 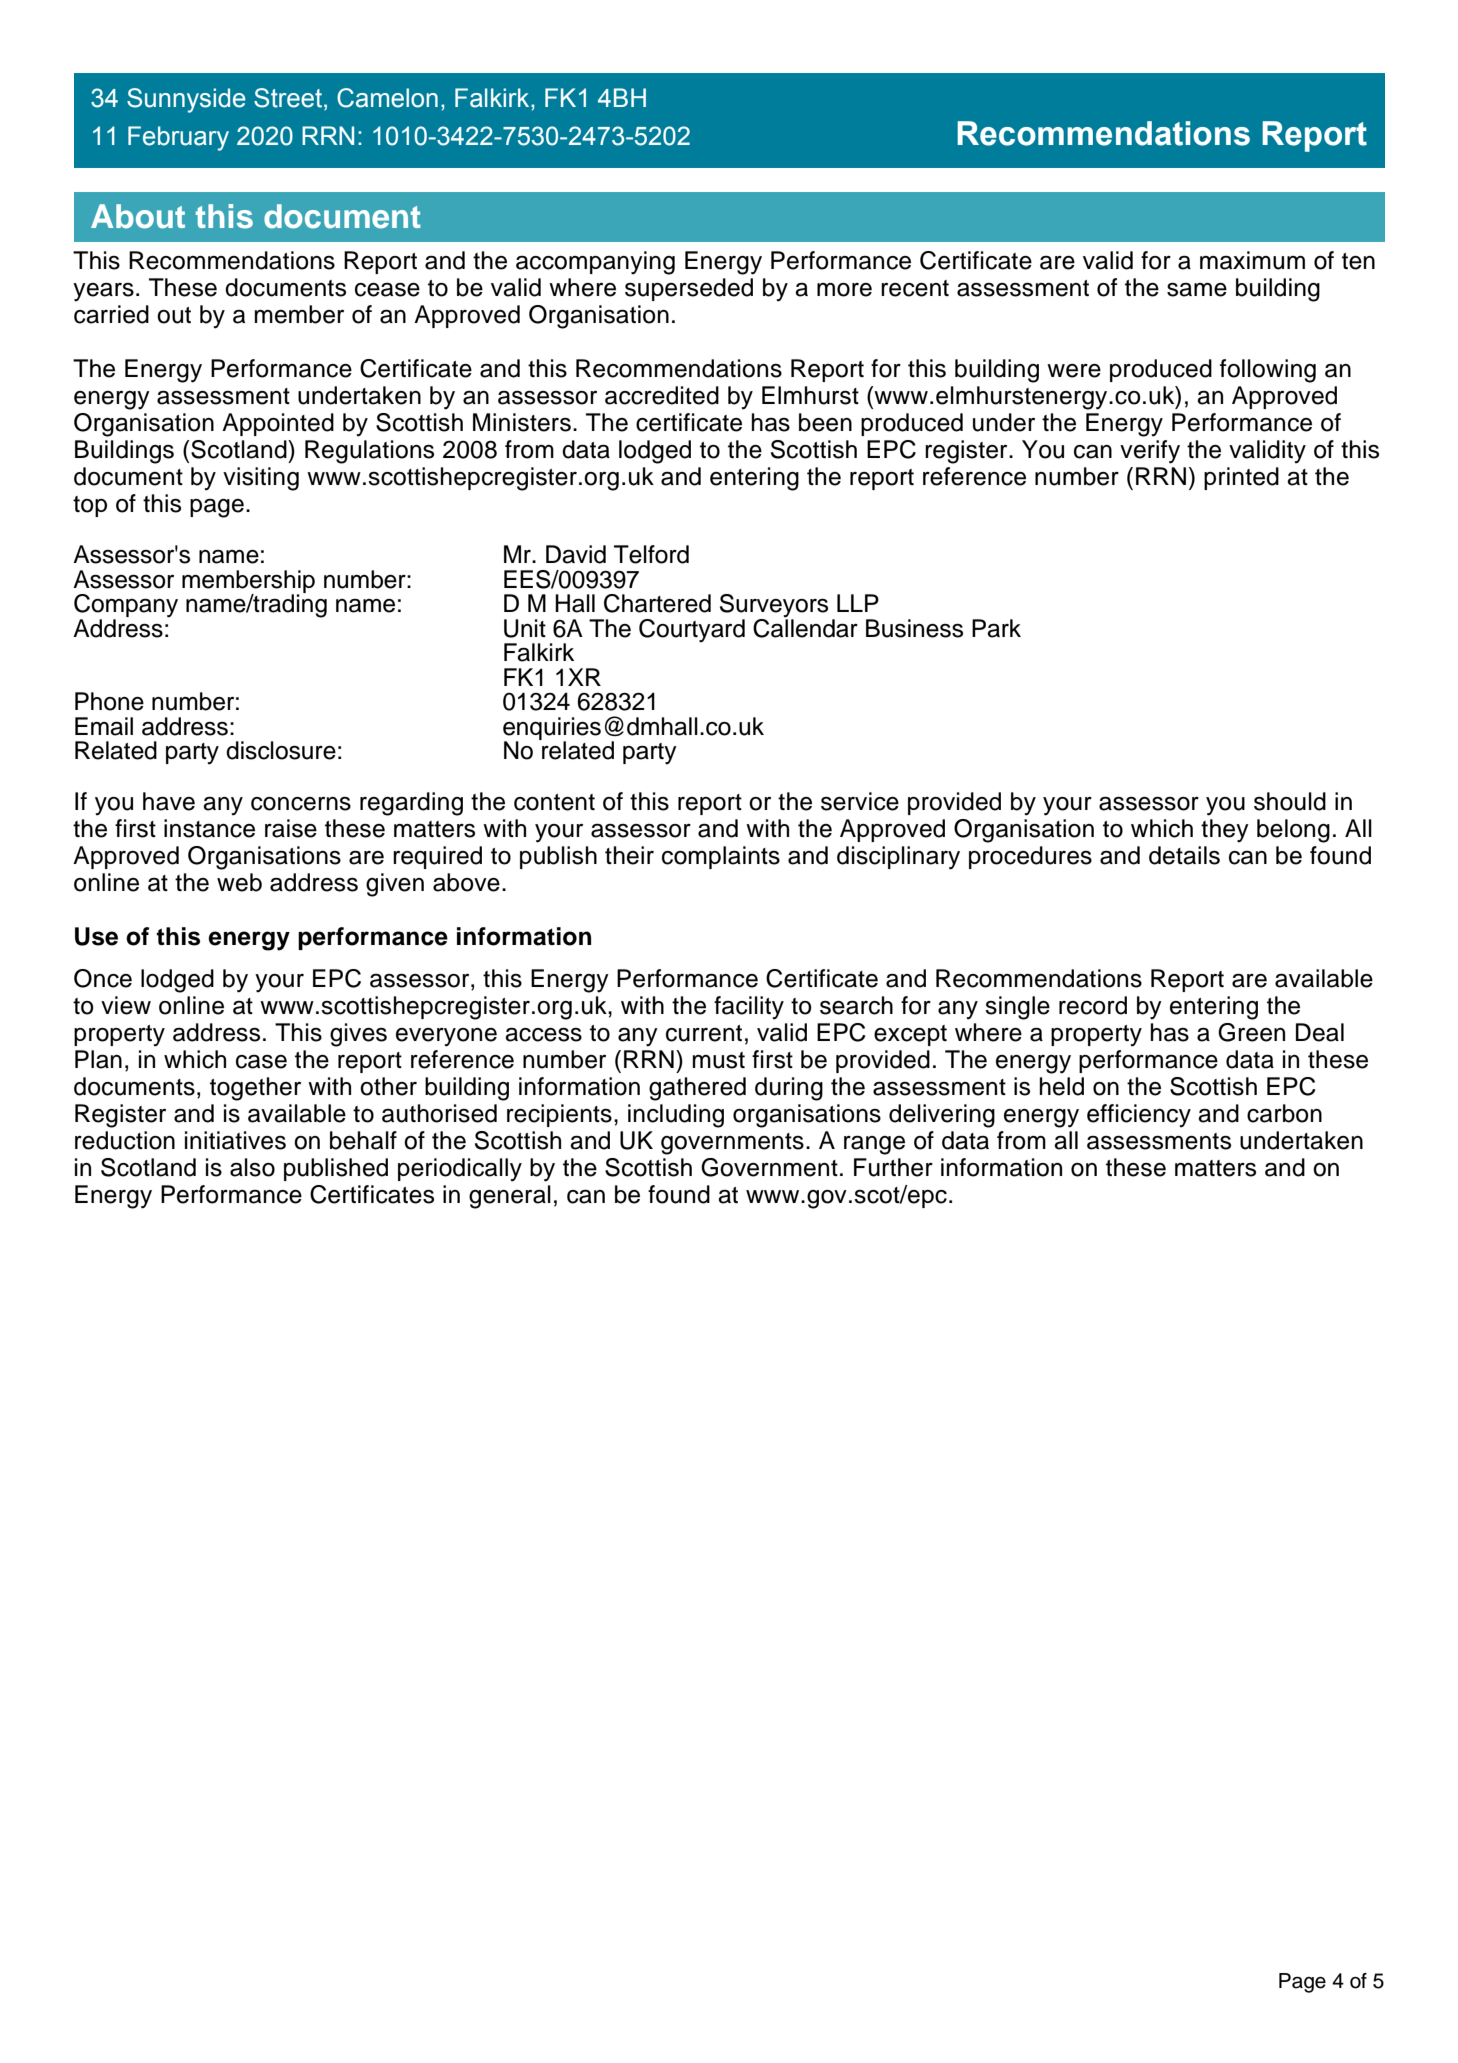 I want to click on February, so click(x=178, y=138).
